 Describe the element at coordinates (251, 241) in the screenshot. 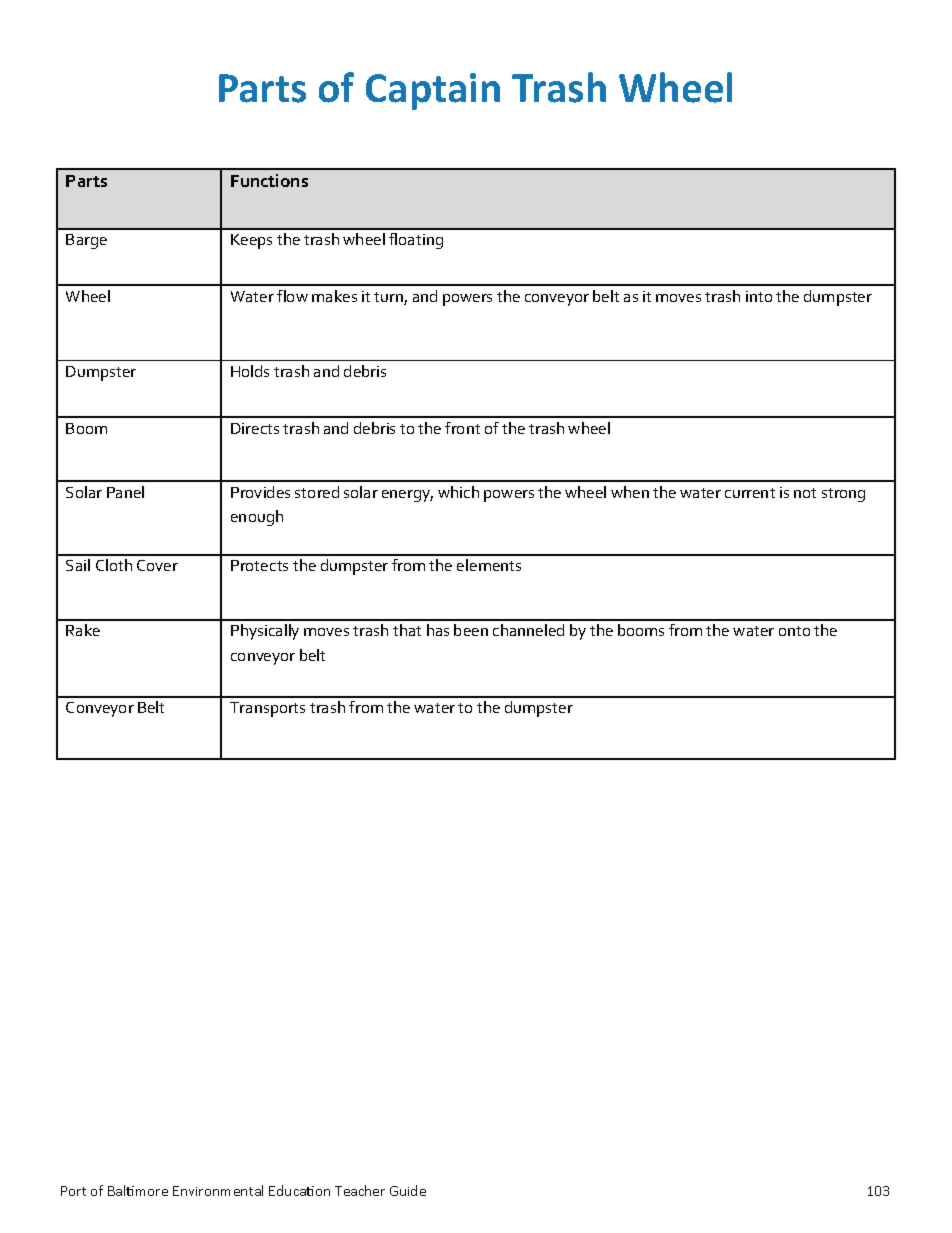

I see `Keeps` at that location.
